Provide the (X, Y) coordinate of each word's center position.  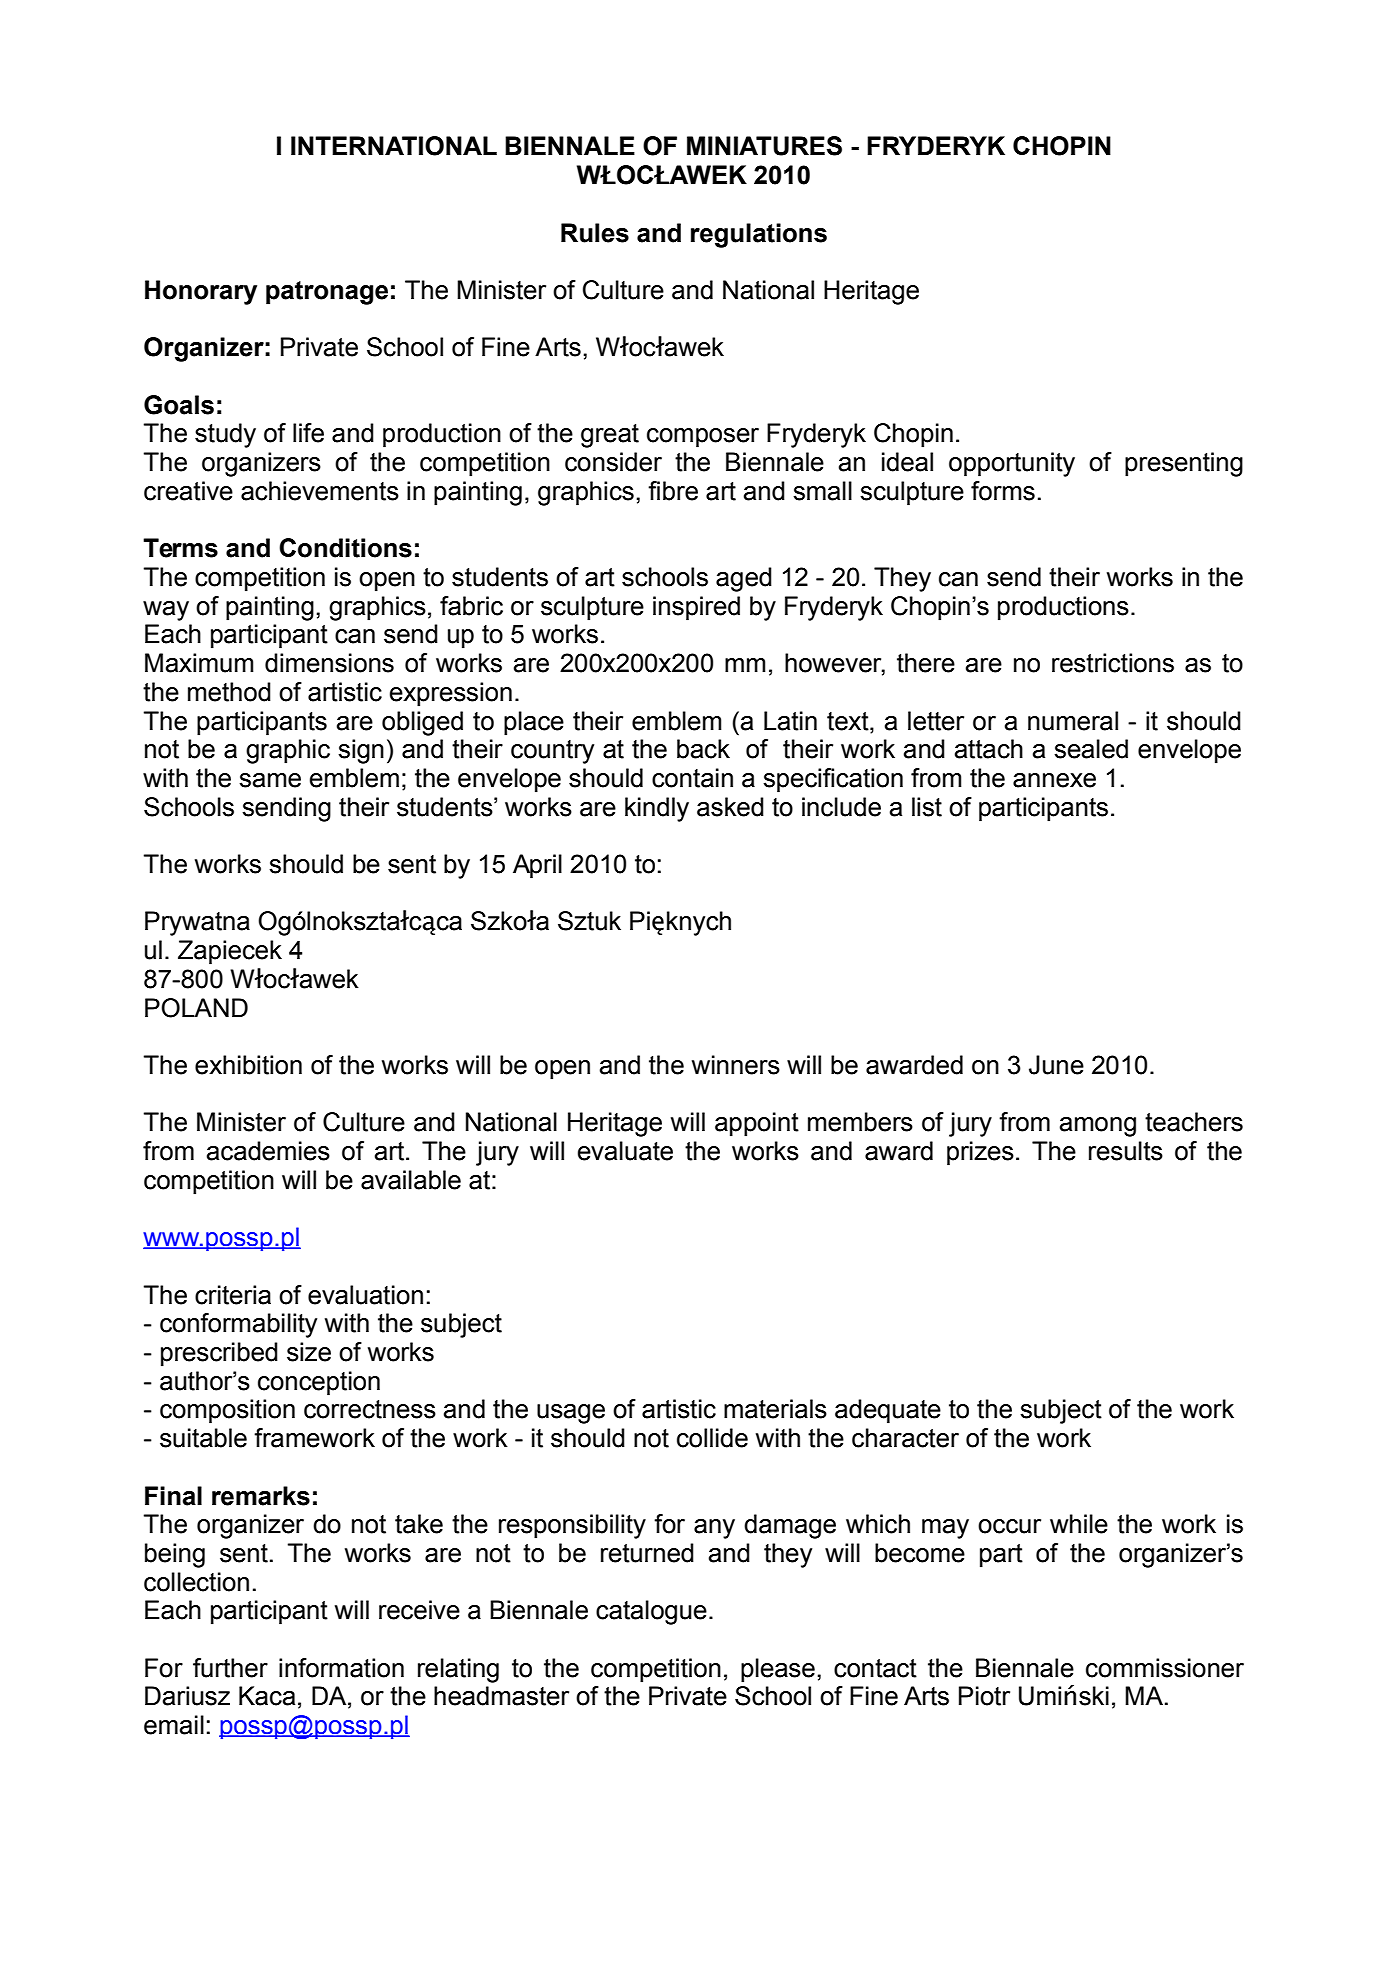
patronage (327, 293)
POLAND (196, 1008)
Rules (595, 233)
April (537, 866)
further (230, 1668)
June (1056, 1065)
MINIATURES (764, 146)
